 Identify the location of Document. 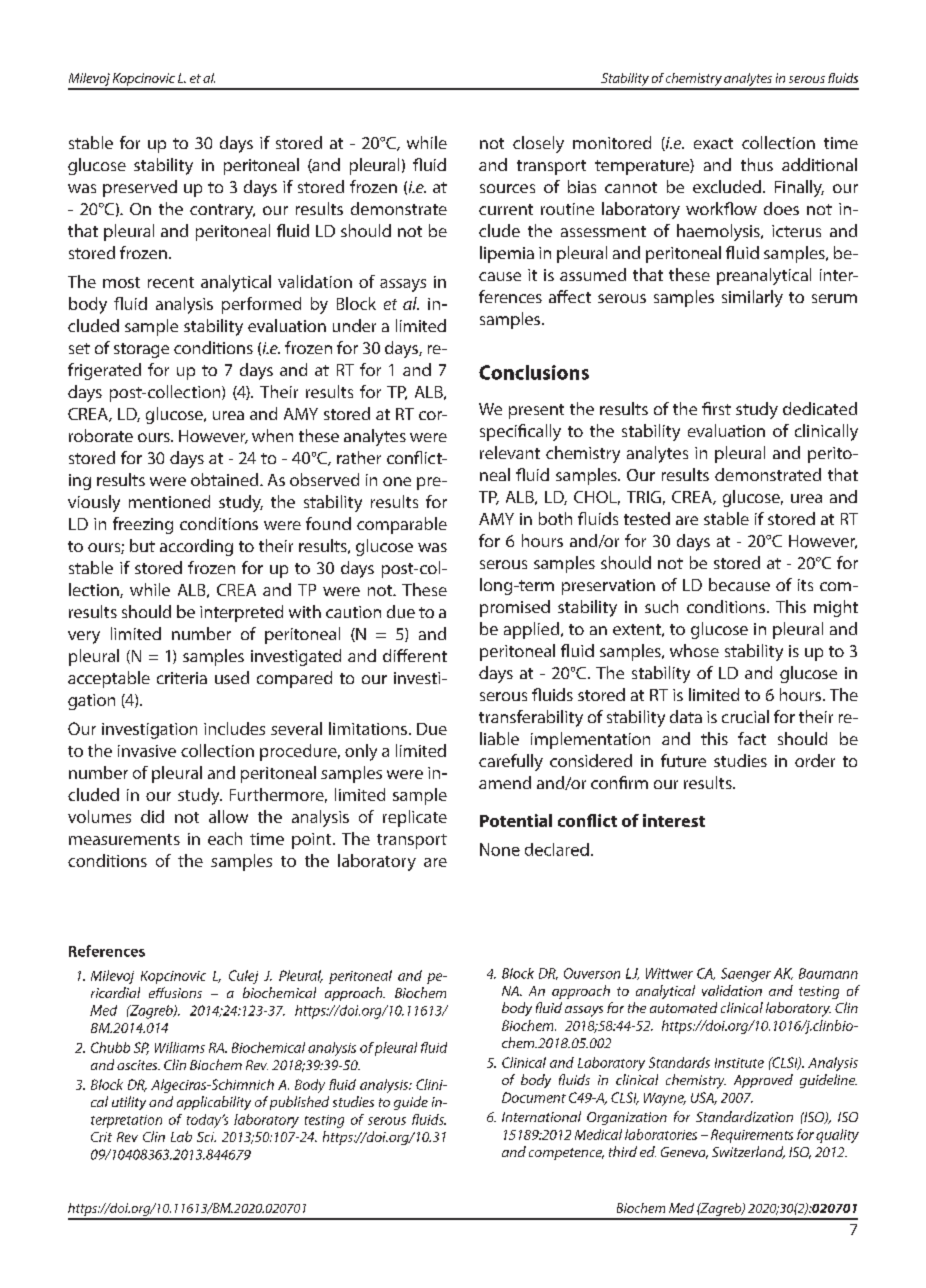
(534, 1097).
